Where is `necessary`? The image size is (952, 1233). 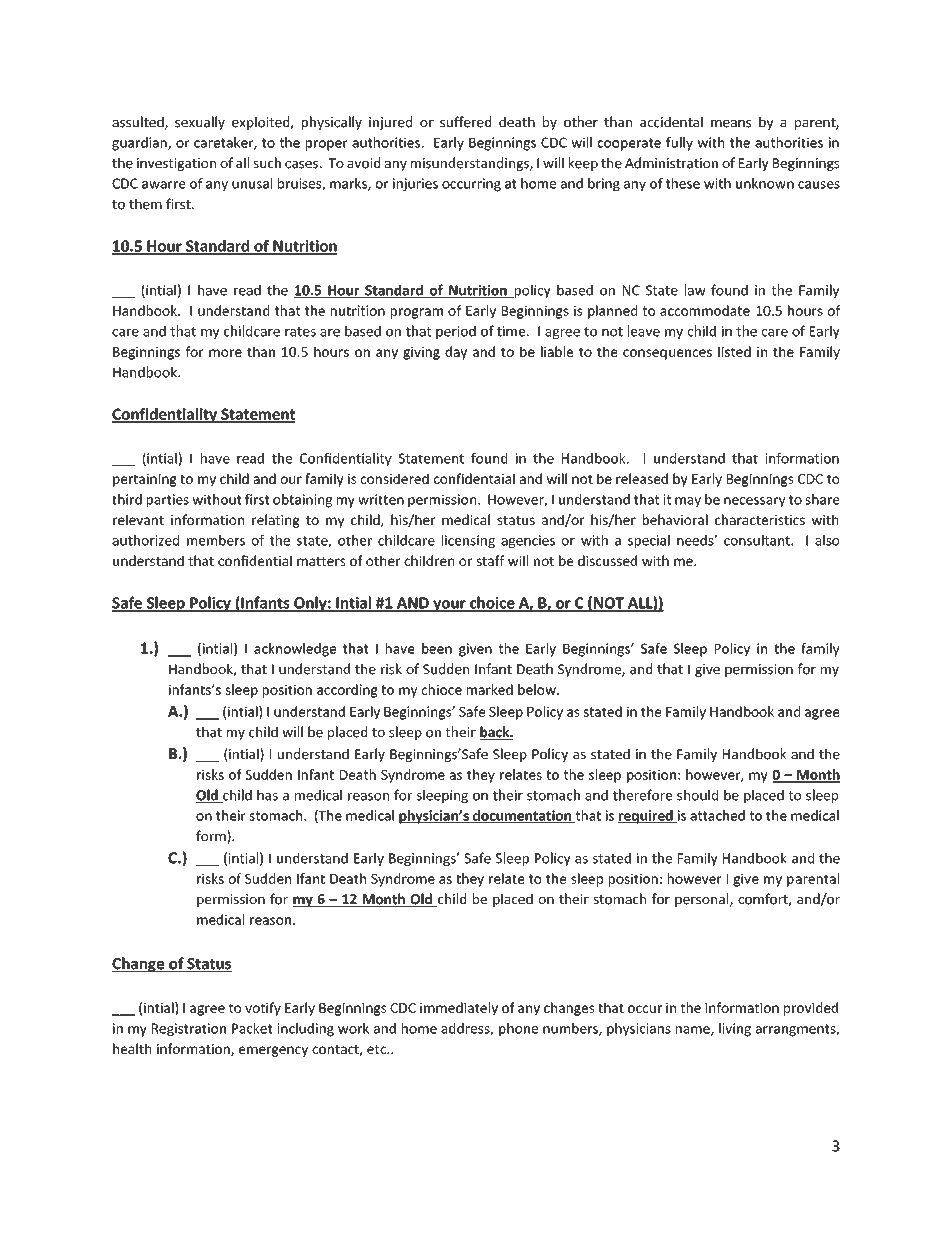 necessary is located at coordinates (755, 502).
